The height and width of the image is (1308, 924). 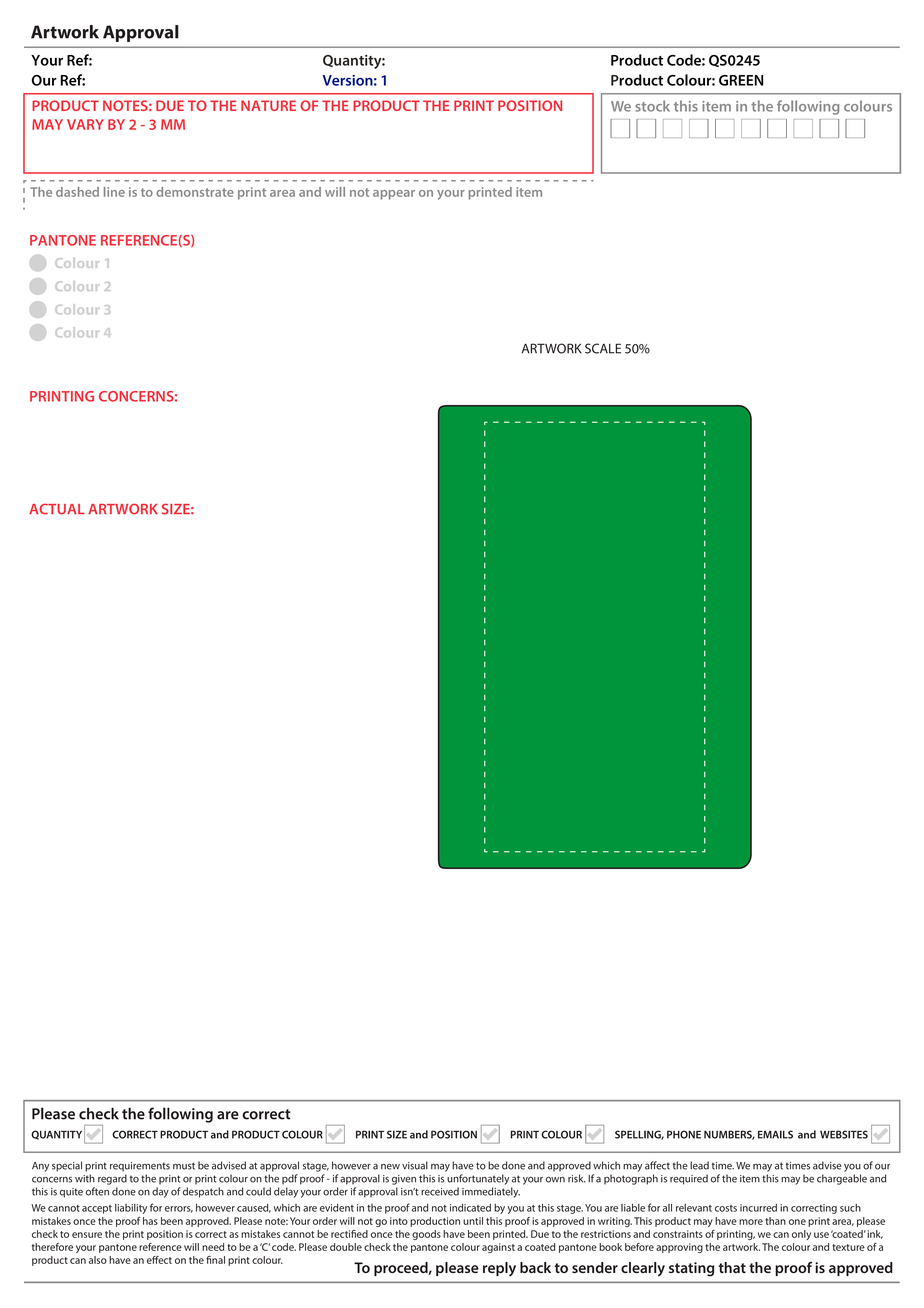 I want to click on VARY, so click(x=85, y=124).
